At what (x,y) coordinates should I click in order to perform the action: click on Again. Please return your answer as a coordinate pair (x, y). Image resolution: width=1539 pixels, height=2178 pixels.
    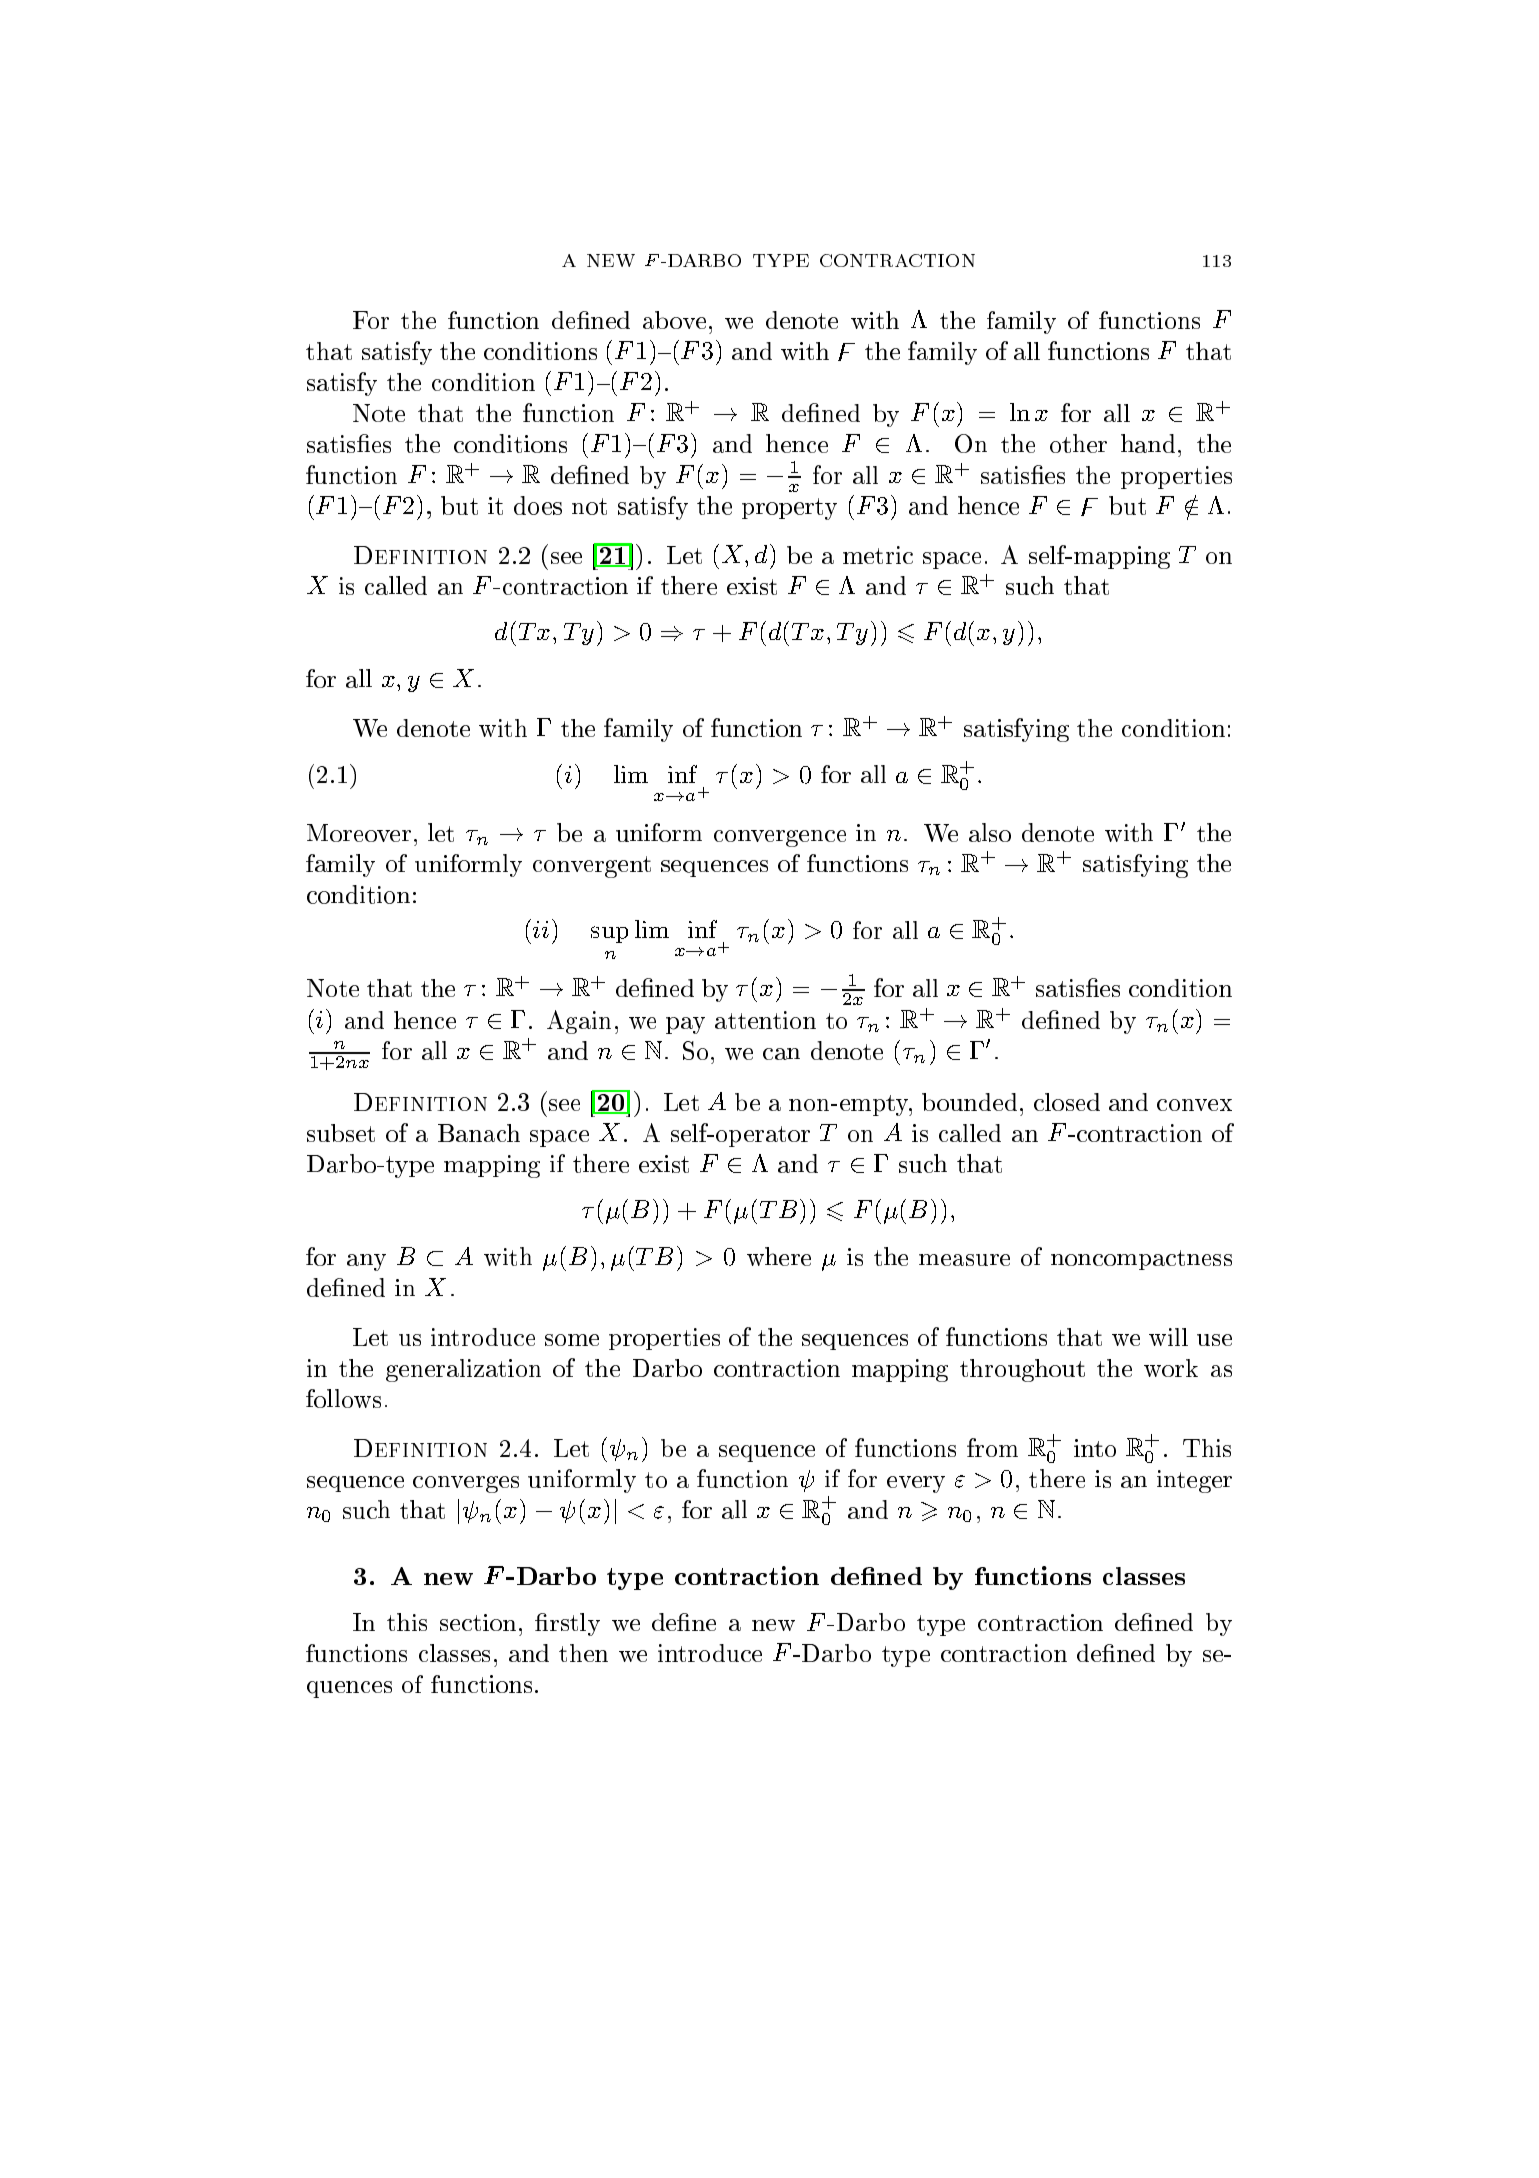
    Looking at the image, I should click on (579, 1022).
